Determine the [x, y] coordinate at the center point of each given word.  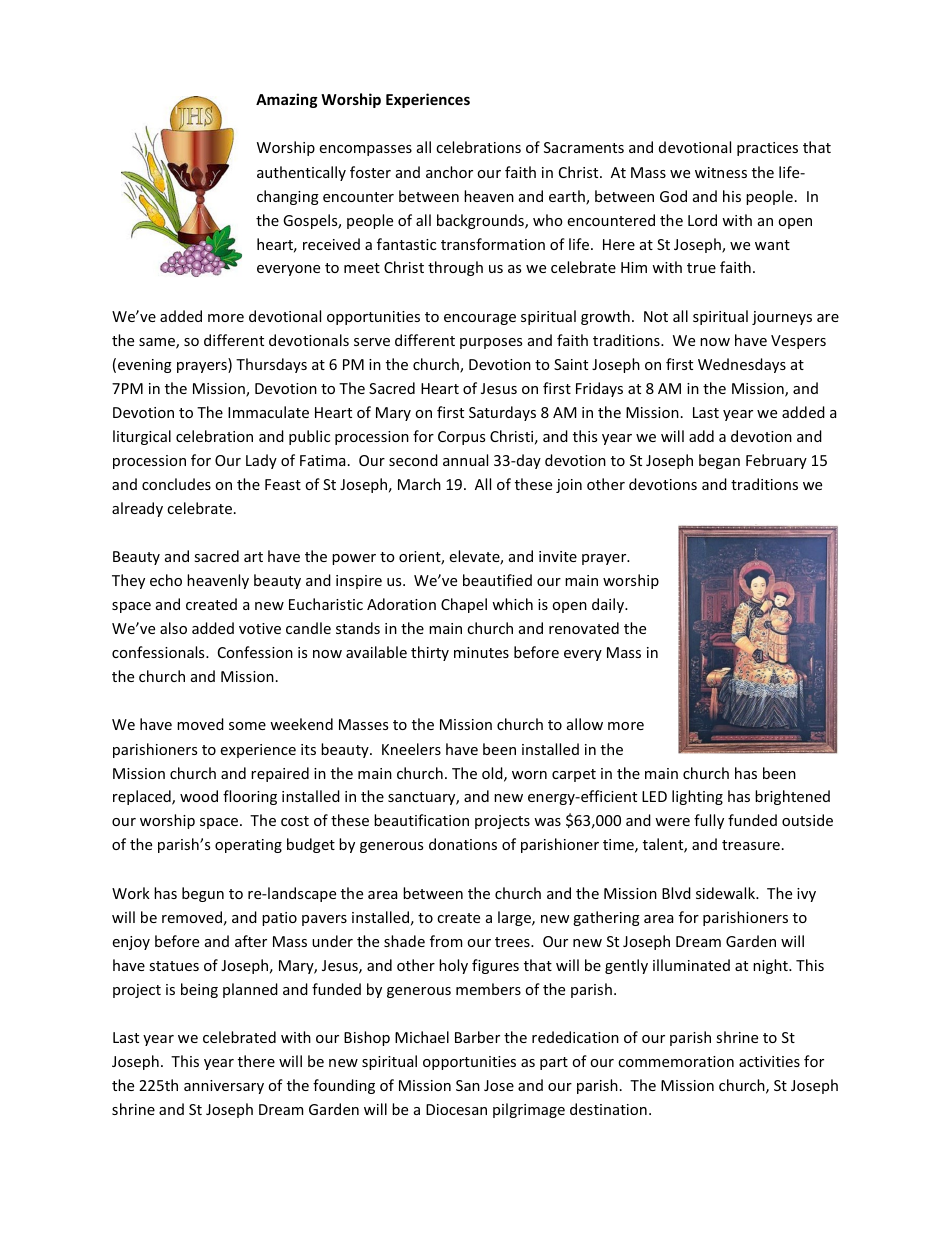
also [173, 628]
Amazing [287, 100]
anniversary [224, 1087]
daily [609, 605]
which [512, 604]
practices [767, 149]
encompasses [365, 150]
